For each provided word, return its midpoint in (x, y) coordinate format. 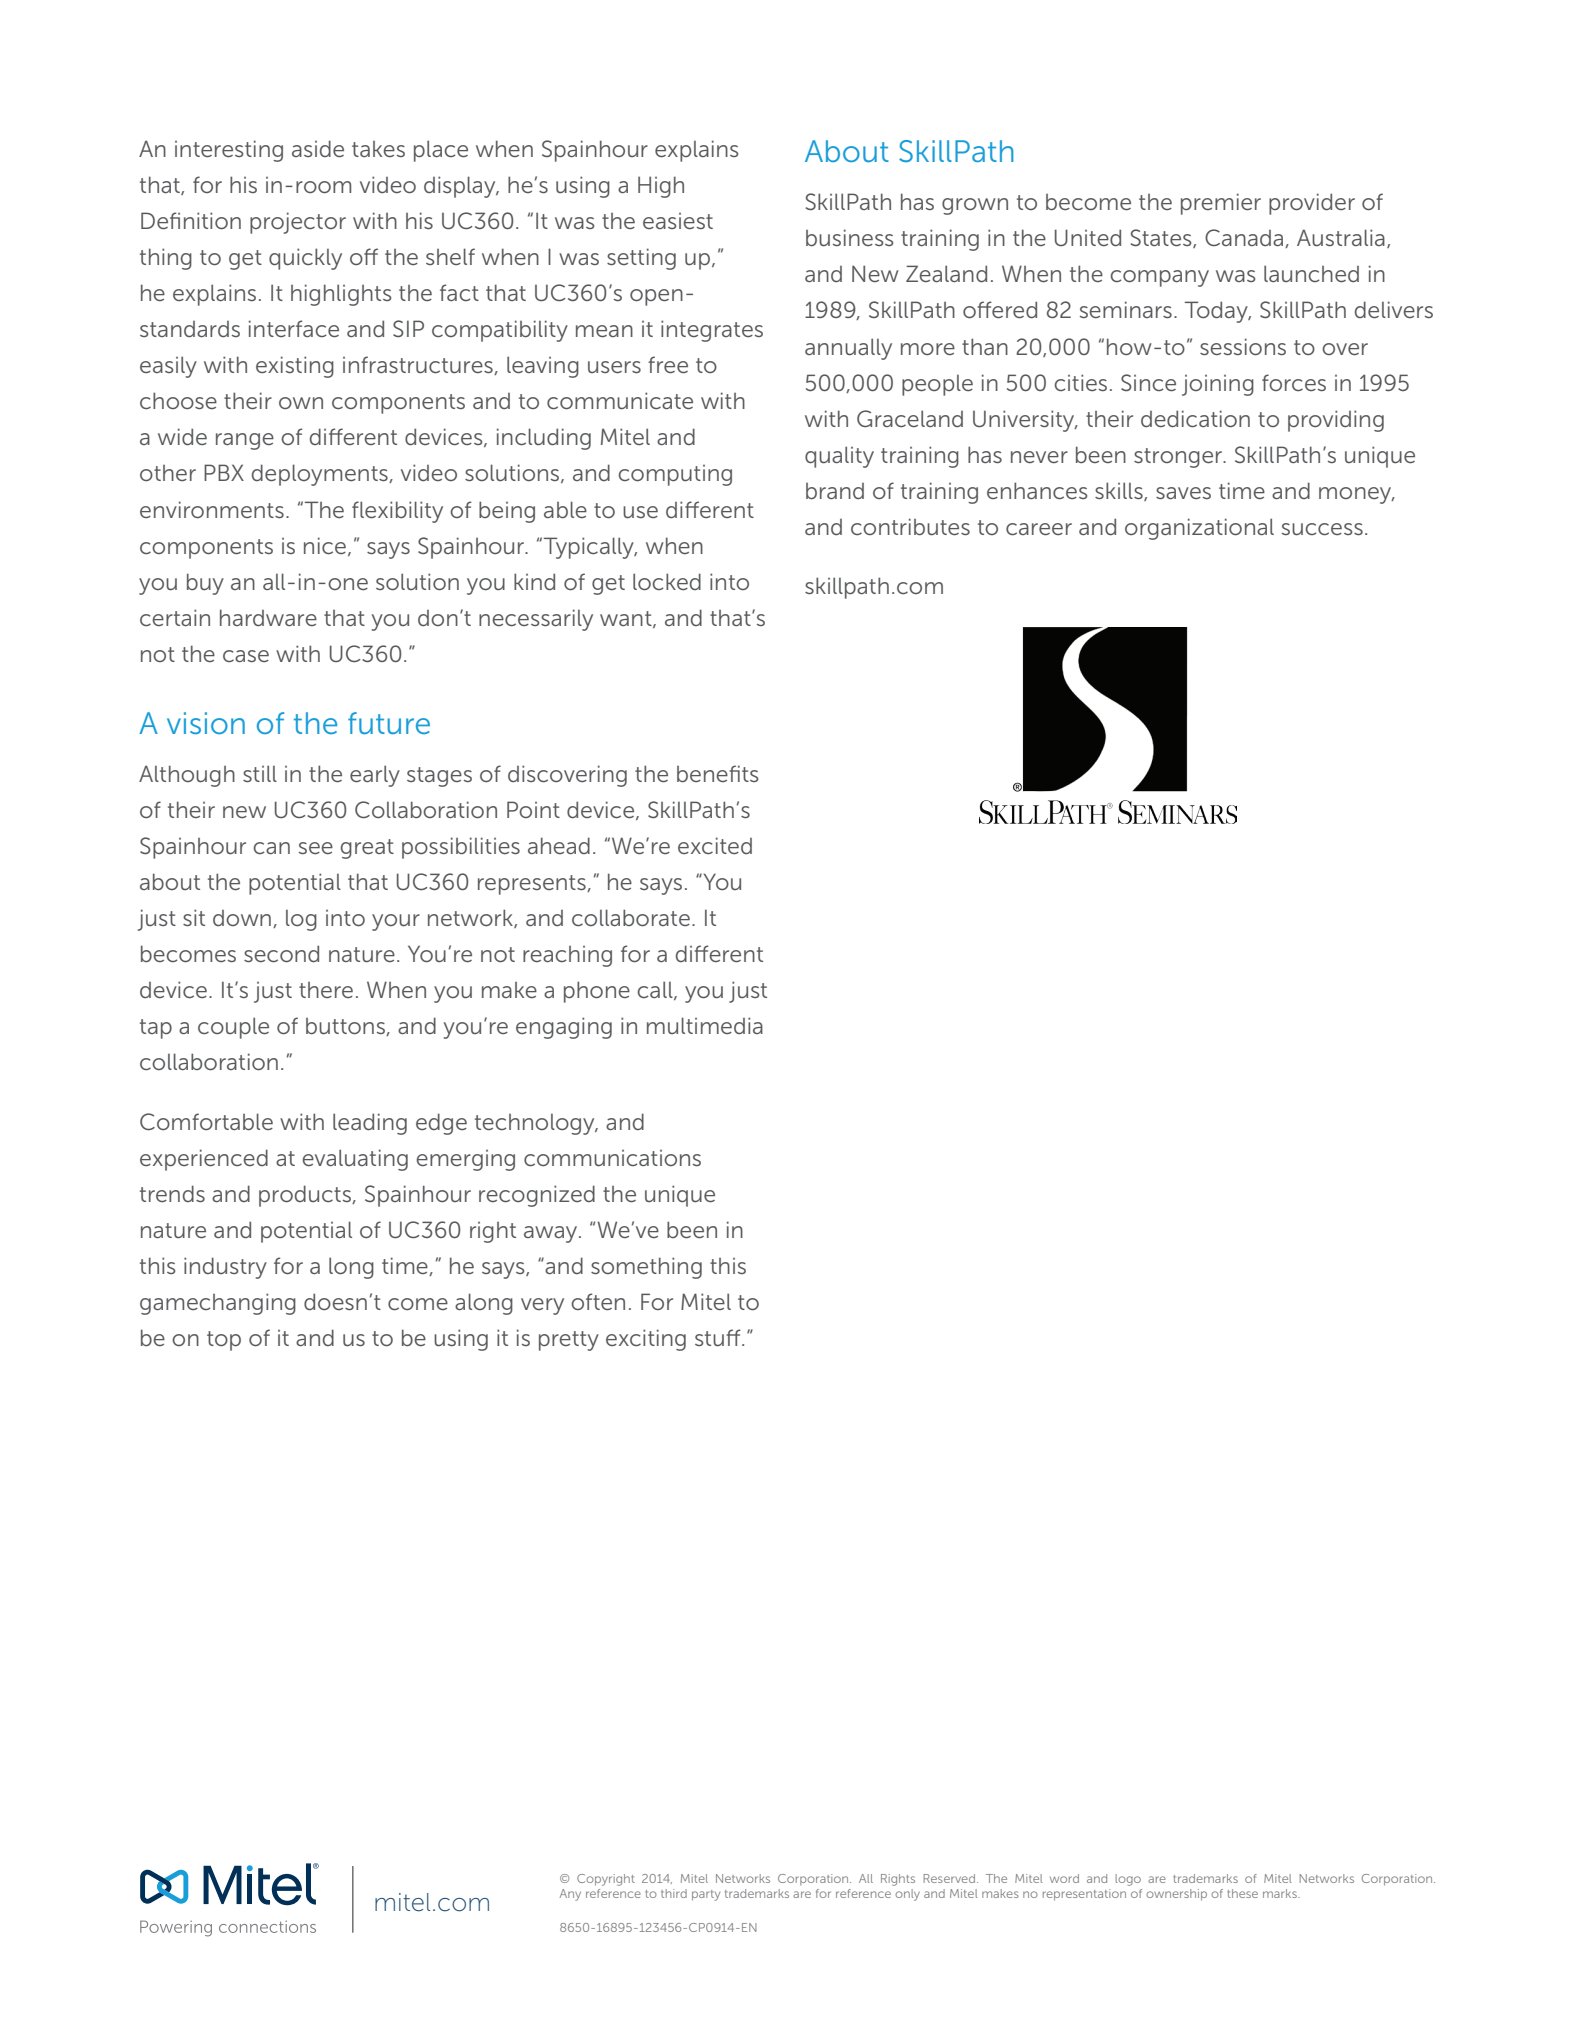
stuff (719, 1338)
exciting (646, 1340)
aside (318, 149)
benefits (717, 773)
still (260, 773)
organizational (1199, 529)
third (674, 1893)
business (849, 238)
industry (225, 1268)
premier (1221, 204)
